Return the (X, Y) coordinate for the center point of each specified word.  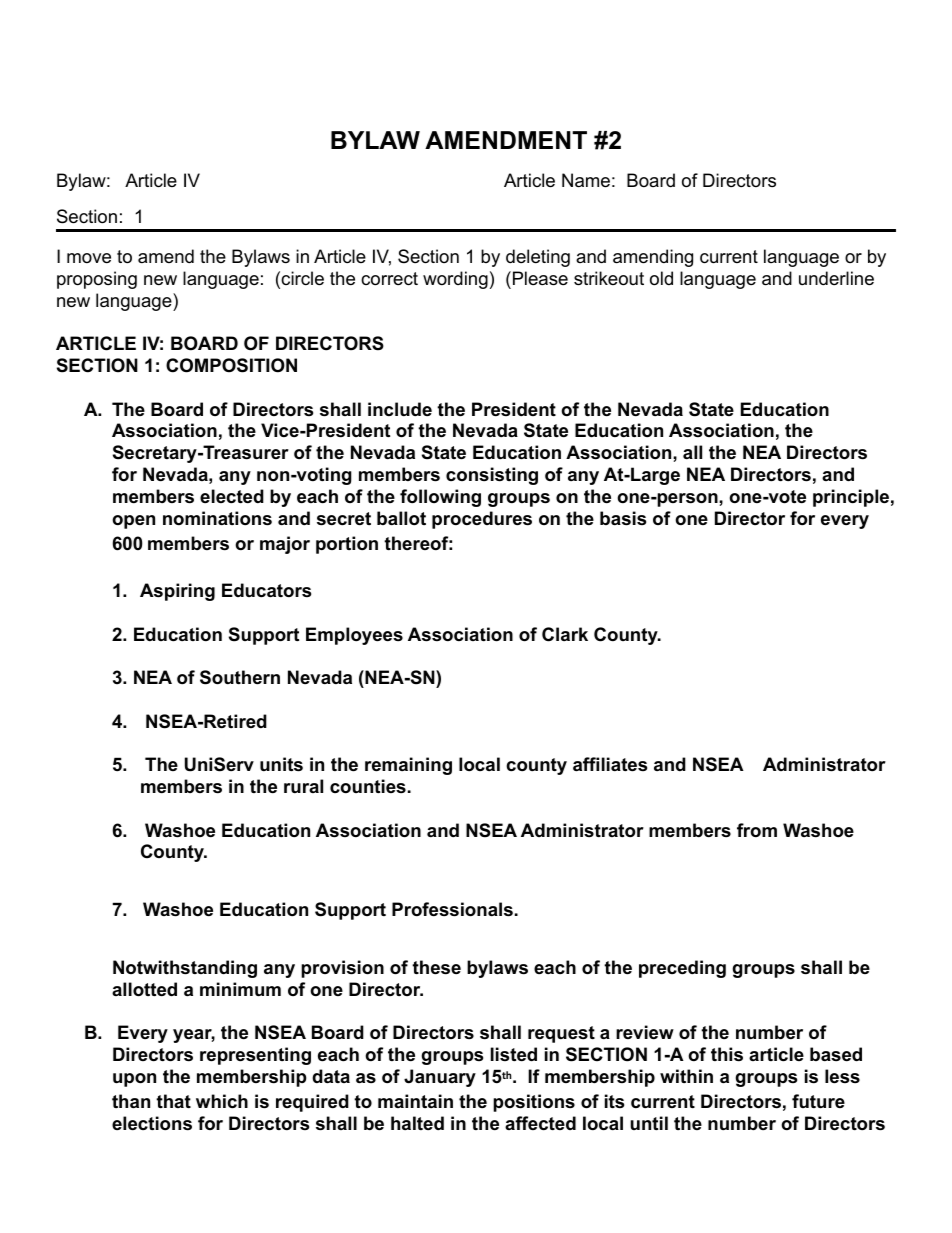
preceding (682, 969)
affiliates (610, 764)
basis (623, 518)
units (281, 764)
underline (836, 278)
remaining (408, 766)
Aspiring (177, 592)
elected (232, 496)
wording (455, 280)
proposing (97, 280)
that (173, 1101)
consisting (492, 476)
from (757, 830)
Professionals (452, 909)
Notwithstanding (185, 969)
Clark (565, 634)
